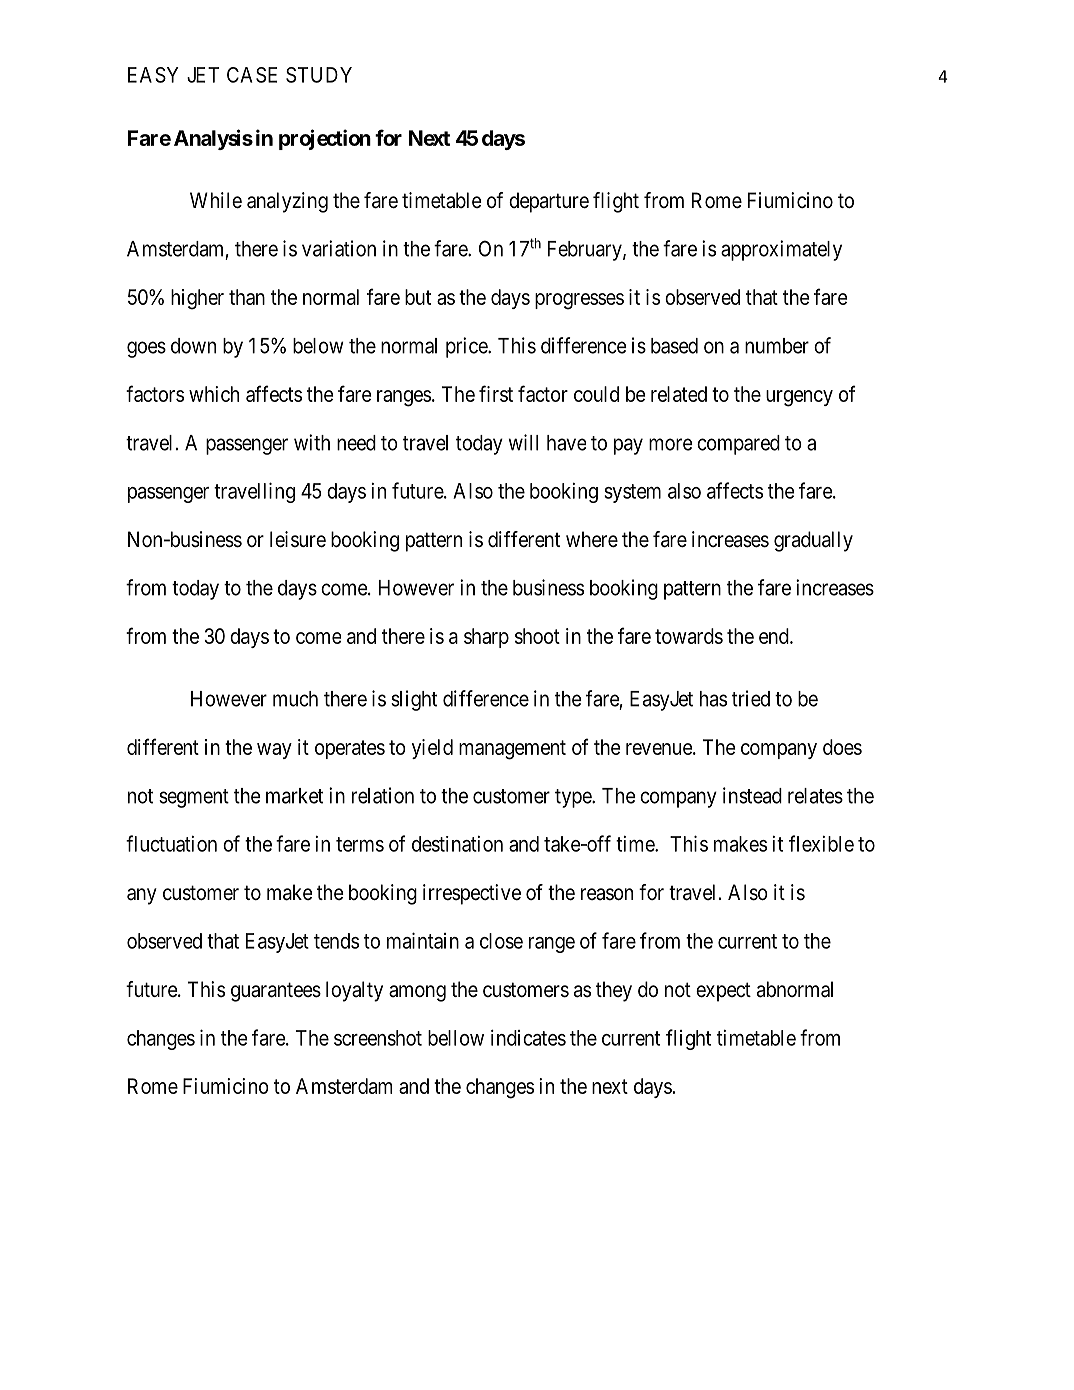 The height and width of the screenshot is (1390, 1074). What do you see at coordinates (751, 698) in the screenshot?
I see `tried` at bounding box center [751, 698].
